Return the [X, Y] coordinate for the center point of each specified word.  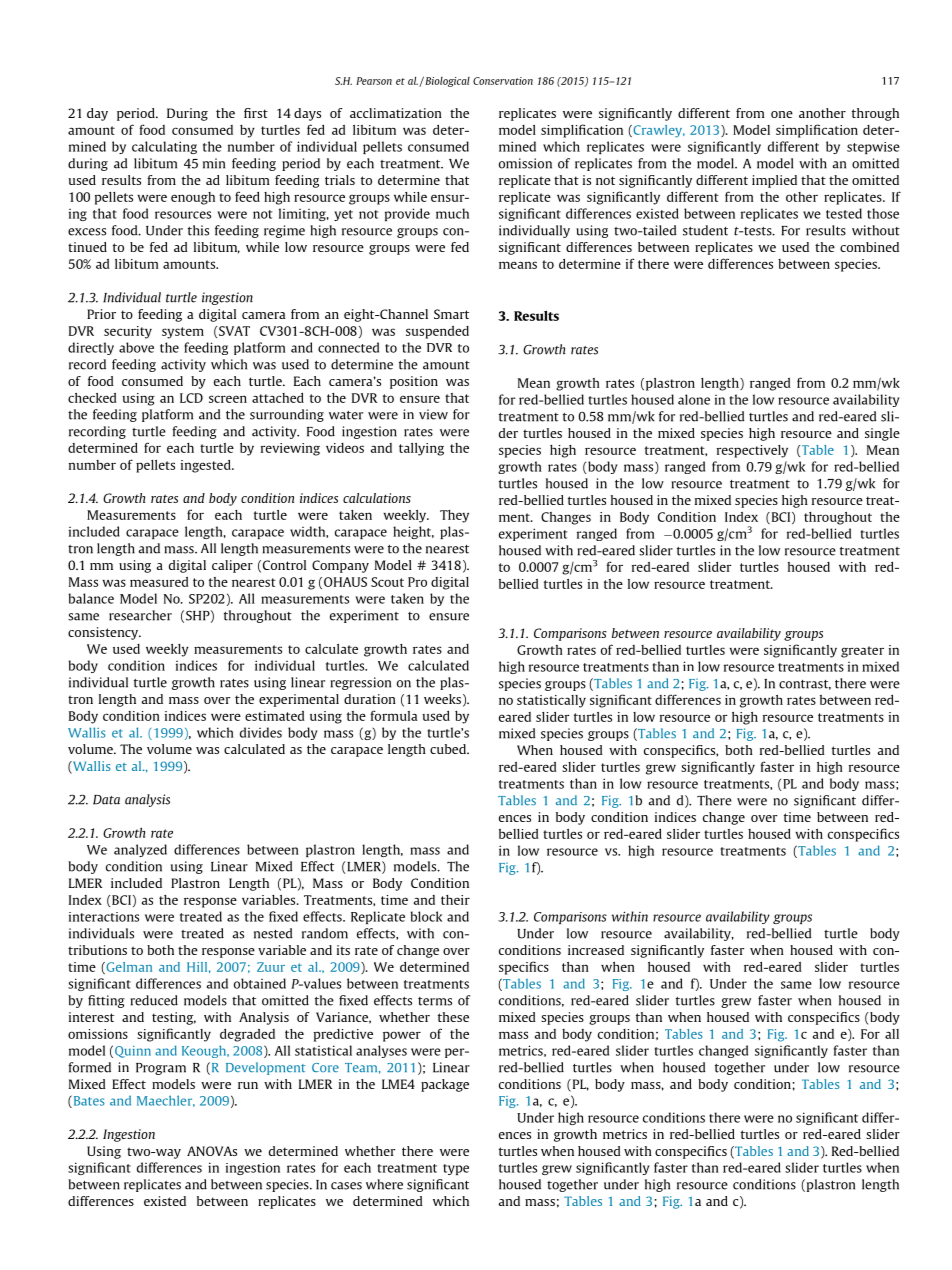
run [248, 1085]
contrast [805, 685]
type [456, 1169]
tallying [421, 449]
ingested [207, 466]
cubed [449, 749]
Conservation [503, 81]
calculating [164, 147]
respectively [752, 451]
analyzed [140, 850]
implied [774, 181]
